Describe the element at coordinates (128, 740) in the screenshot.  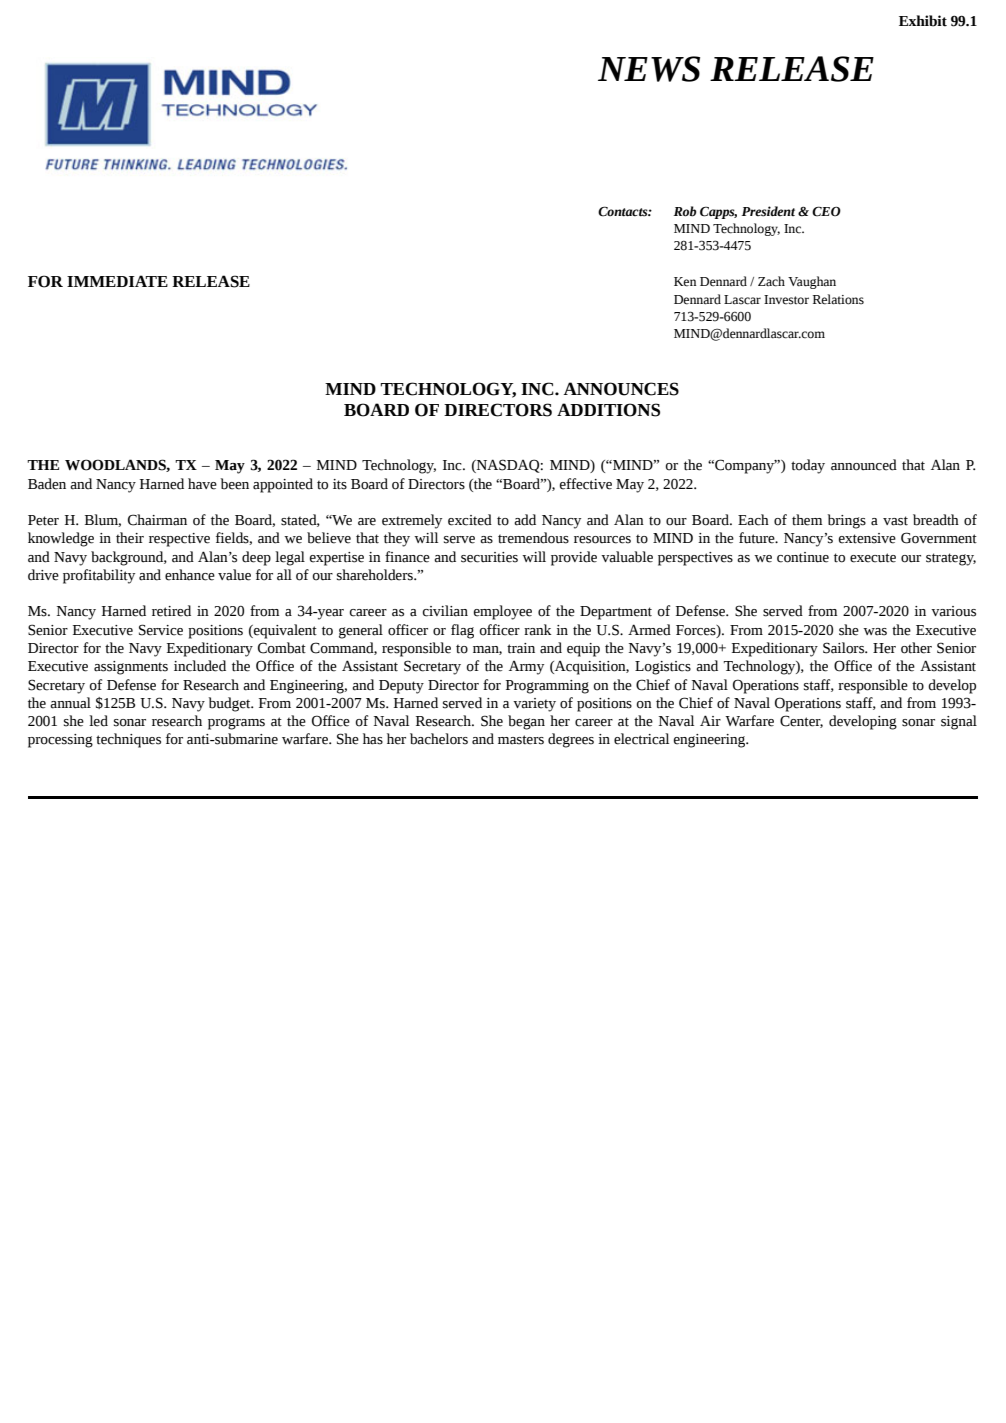
I see `techniques` at that location.
